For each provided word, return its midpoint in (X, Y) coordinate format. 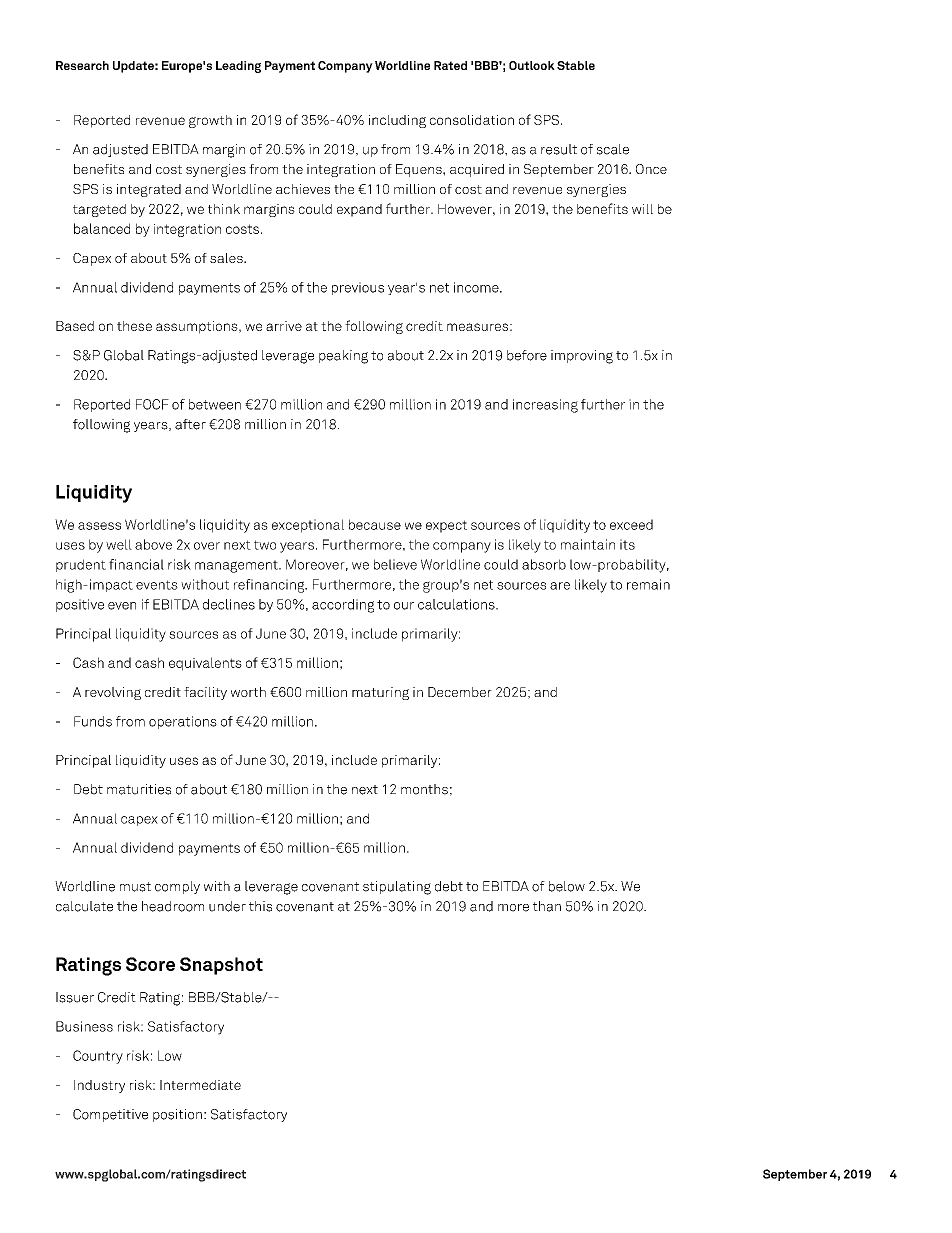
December (460, 692)
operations (183, 722)
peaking (343, 357)
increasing (545, 406)
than (547, 906)
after (190, 424)
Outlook (532, 65)
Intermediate (200, 1085)
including (397, 121)
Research (82, 65)
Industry (99, 1086)
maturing (380, 693)
